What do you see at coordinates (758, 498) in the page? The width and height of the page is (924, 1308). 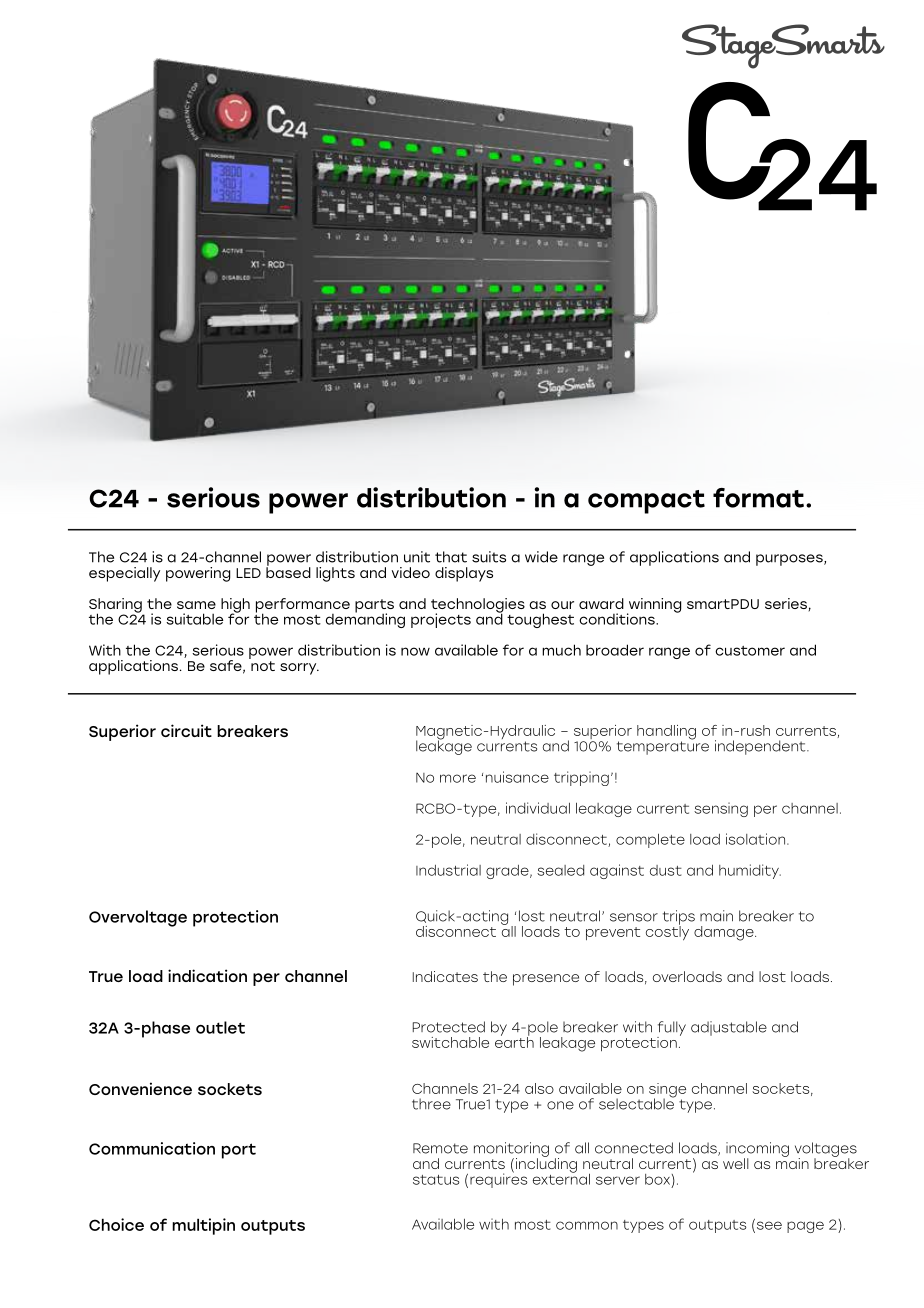 I see `format` at bounding box center [758, 498].
